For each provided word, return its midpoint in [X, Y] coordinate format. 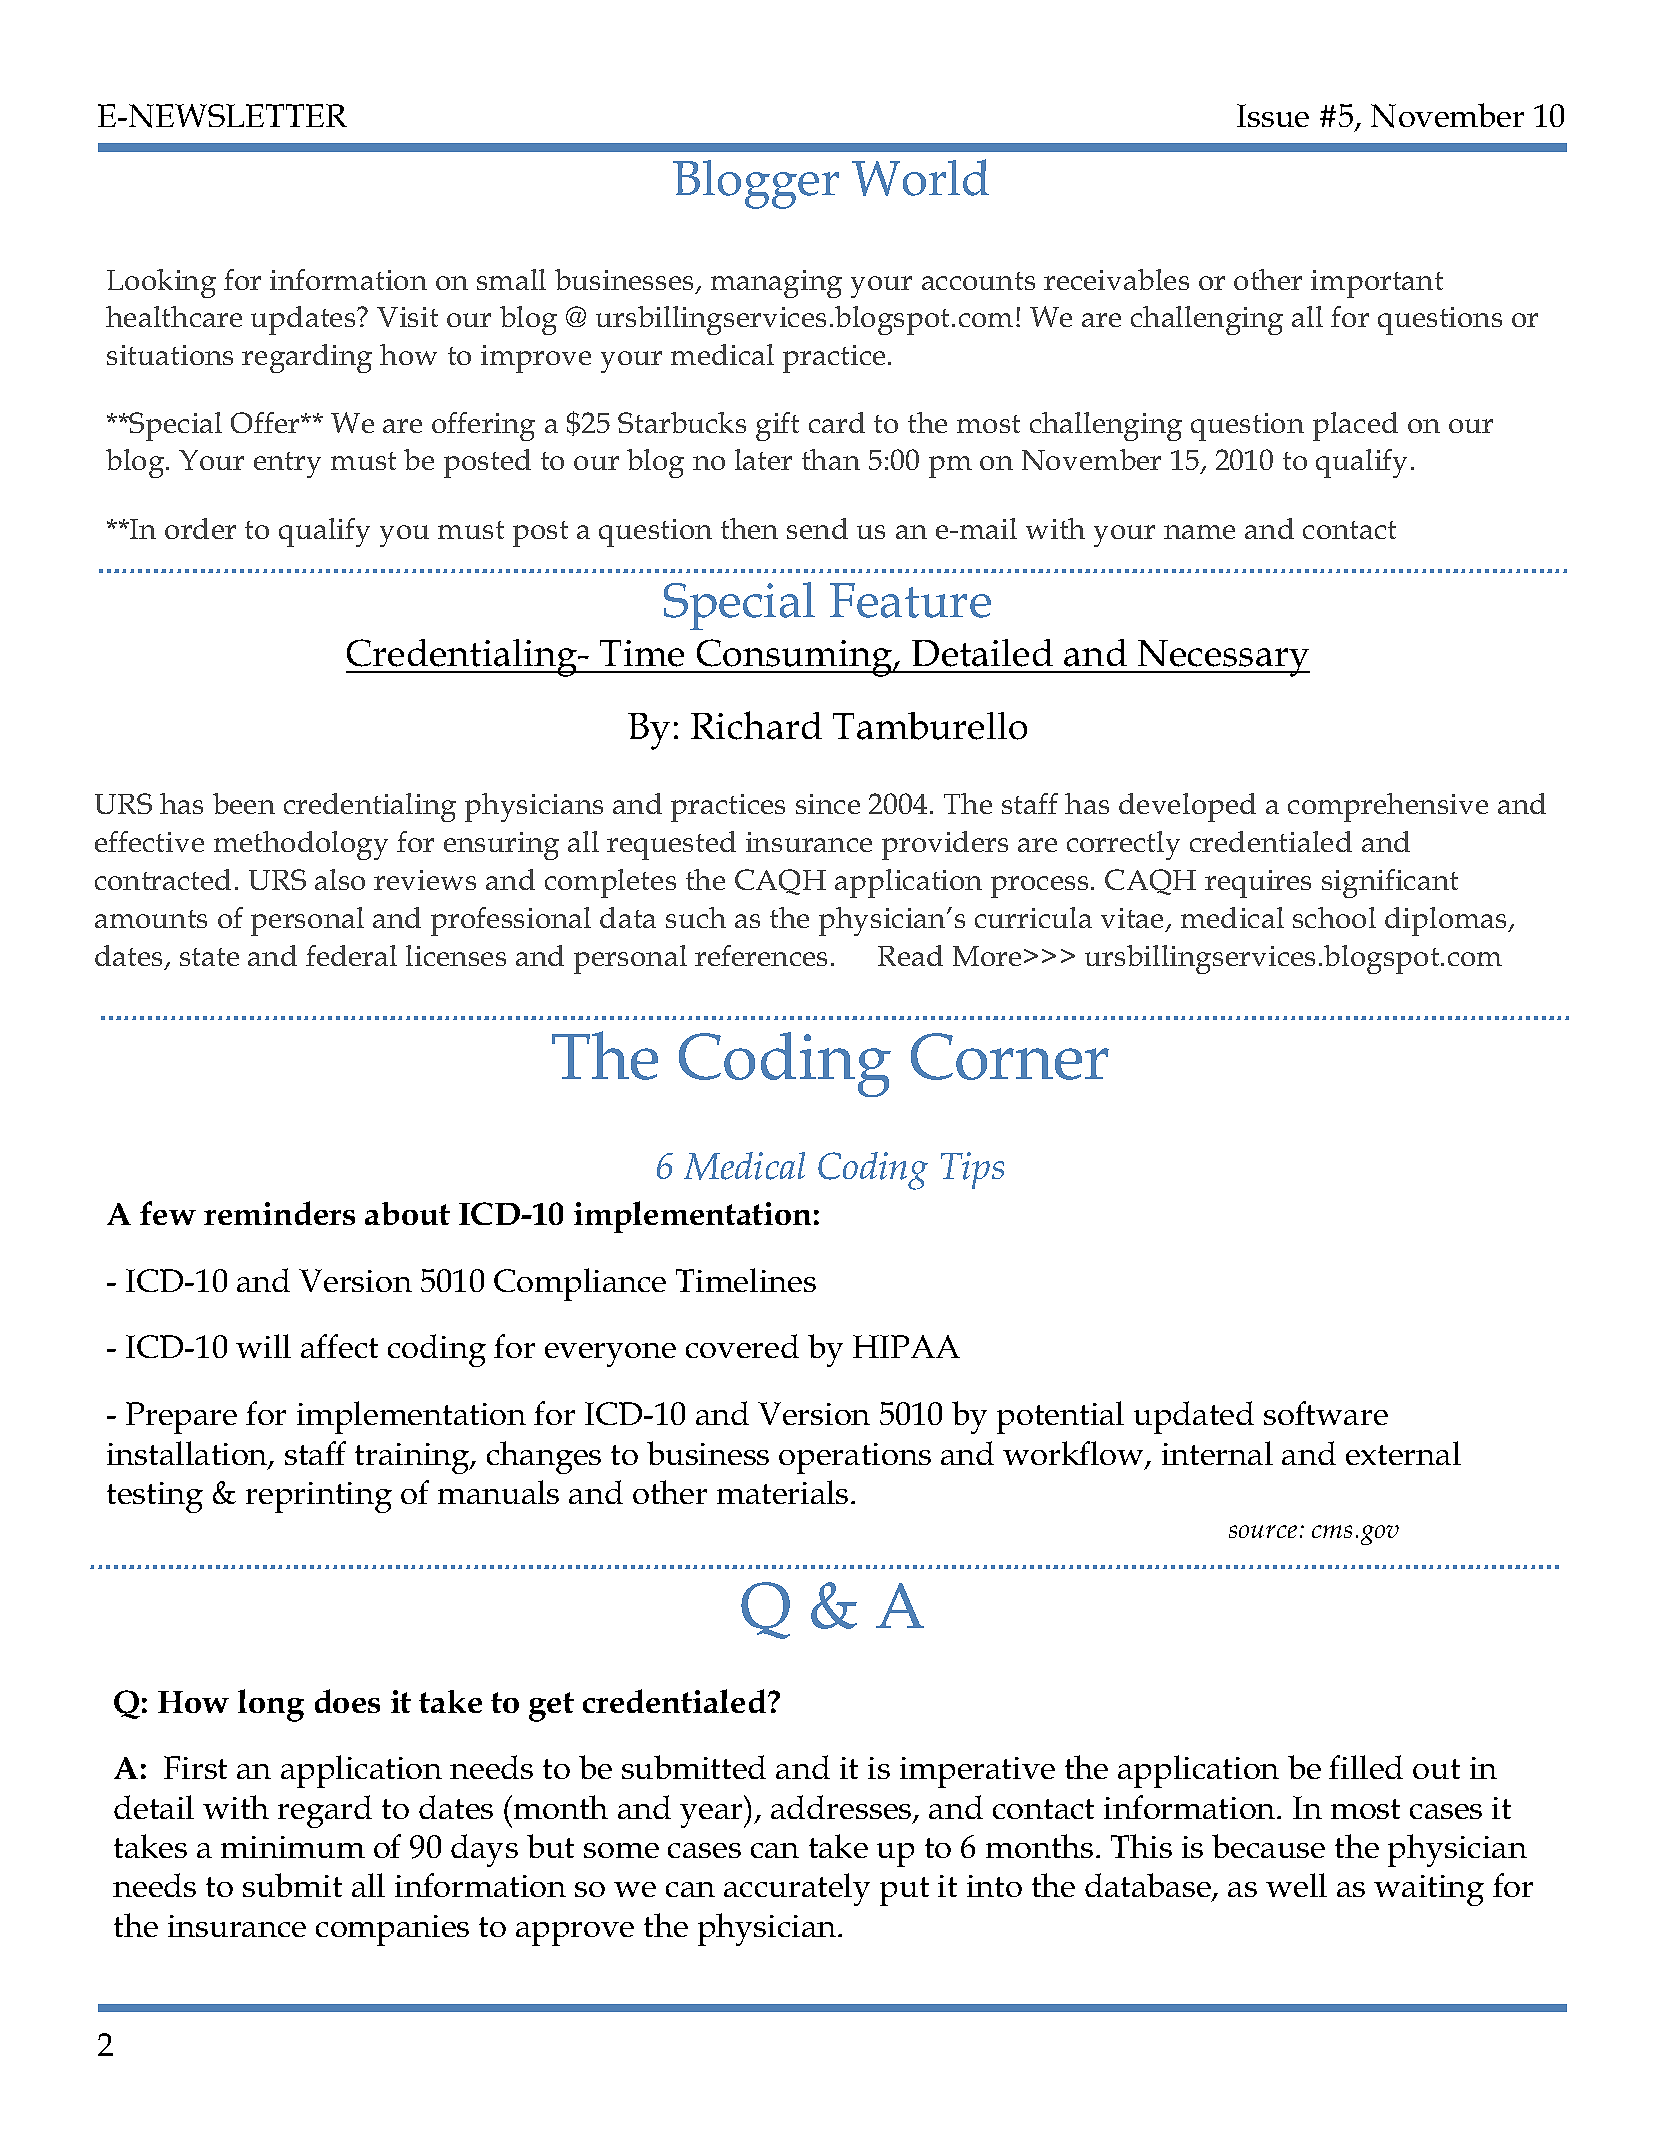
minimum [293, 1847]
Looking [161, 283]
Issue [1273, 115]
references [761, 955]
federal [351, 955]
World [920, 177]
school [1334, 917]
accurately [797, 1889]
